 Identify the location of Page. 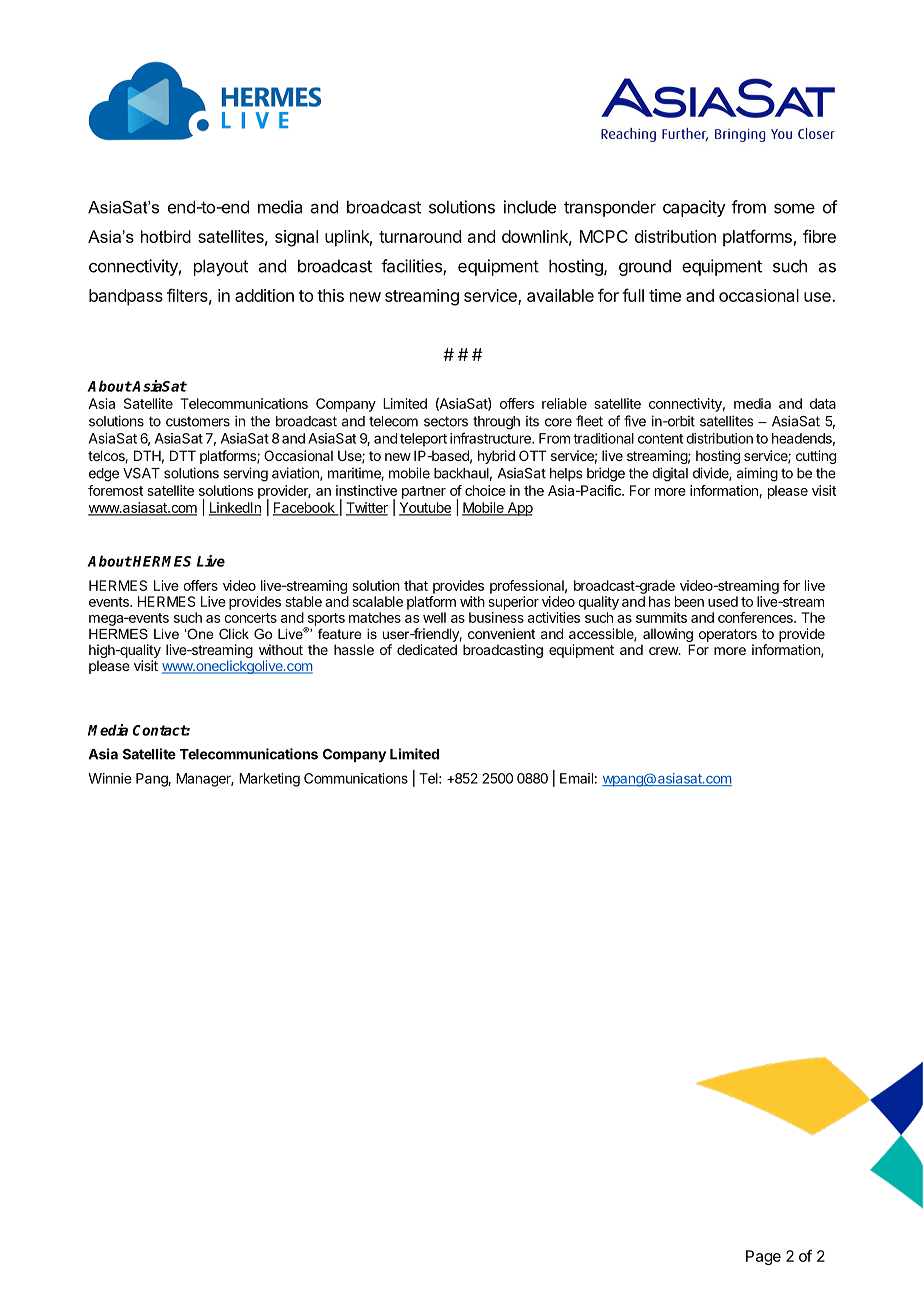
(763, 1257).
